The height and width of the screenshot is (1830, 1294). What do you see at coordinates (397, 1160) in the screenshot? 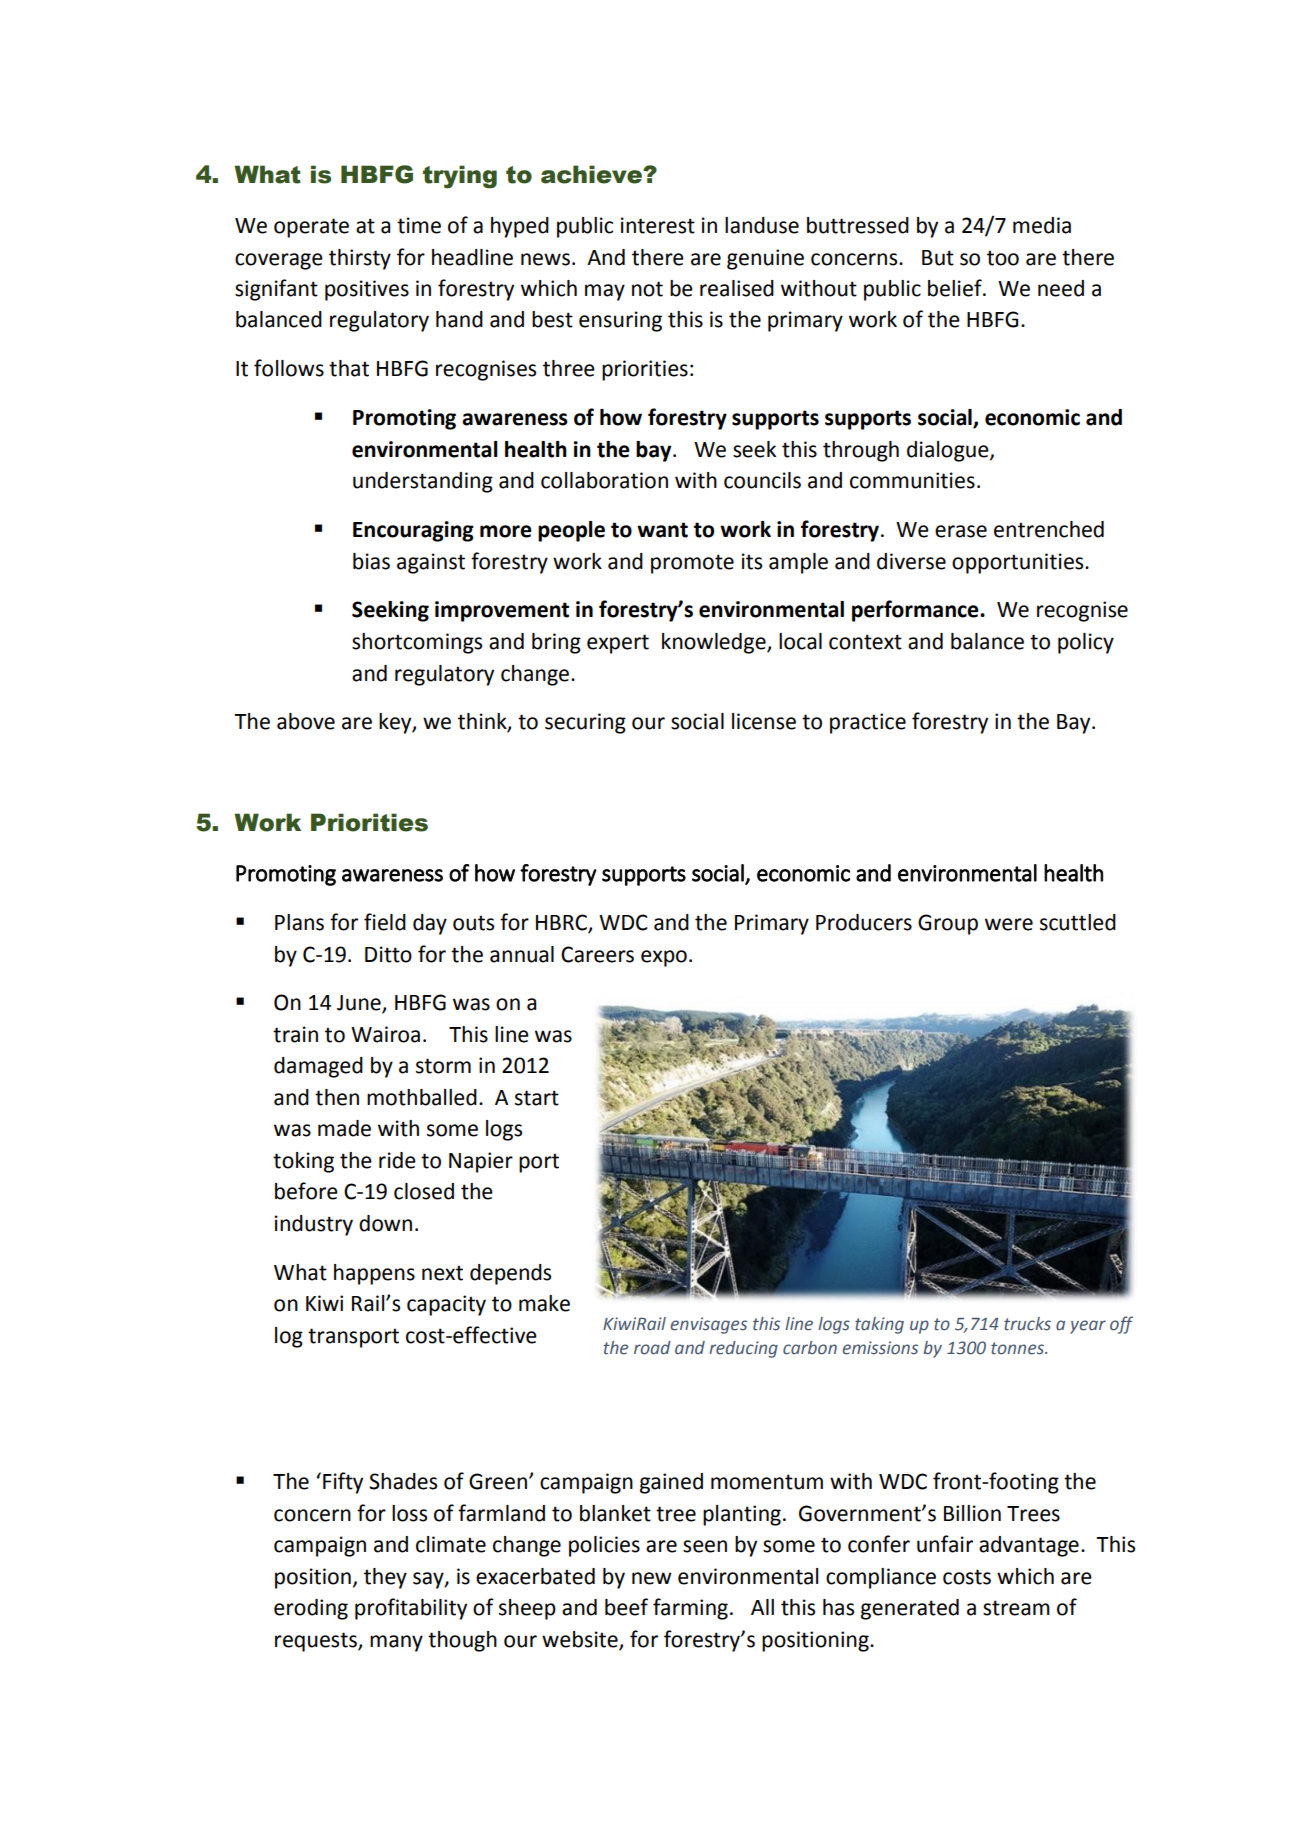
I see `ride` at bounding box center [397, 1160].
